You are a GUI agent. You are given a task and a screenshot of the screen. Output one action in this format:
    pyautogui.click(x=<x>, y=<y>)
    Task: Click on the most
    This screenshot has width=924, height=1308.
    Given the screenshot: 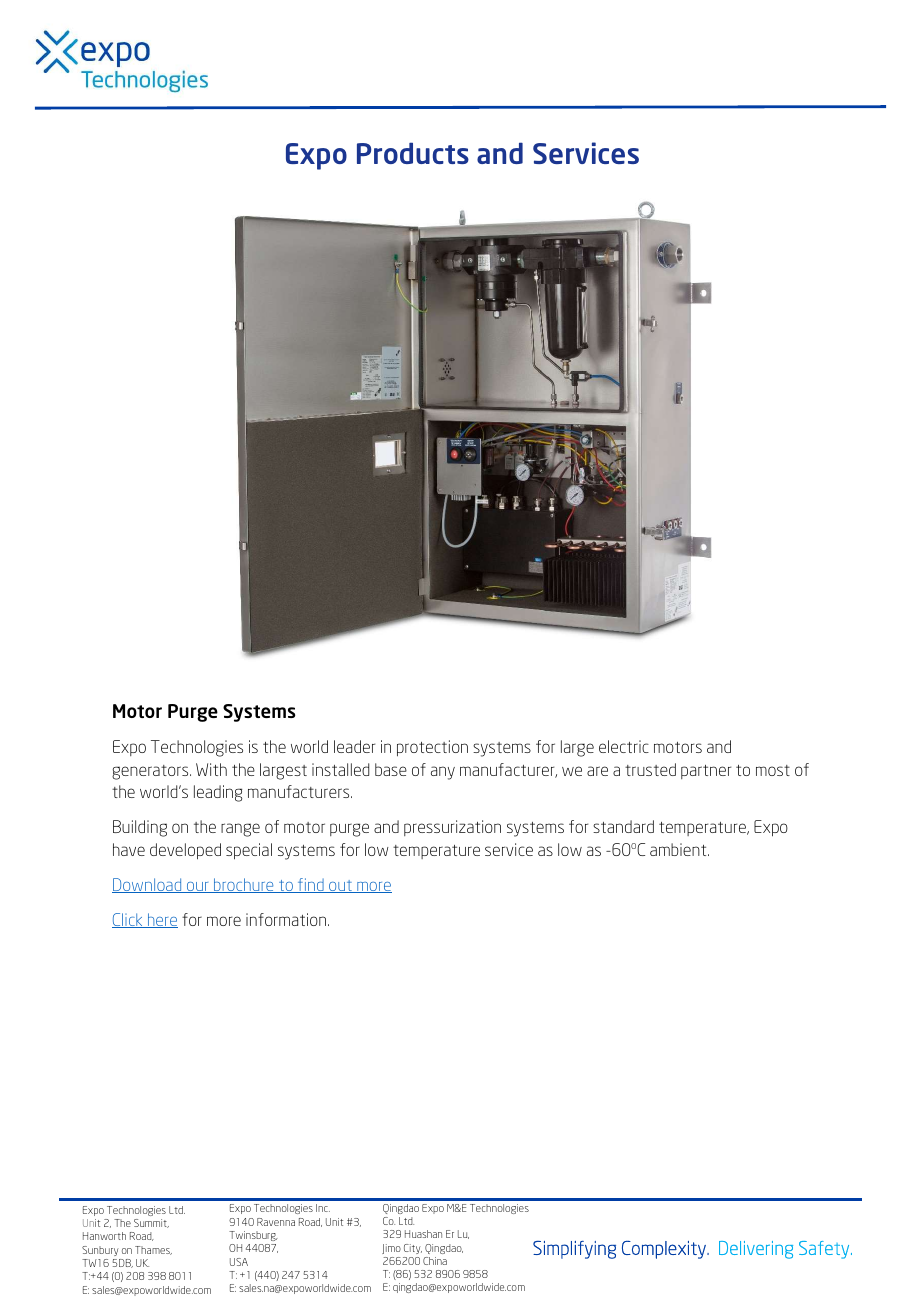 What is the action you would take?
    pyautogui.click(x=773, y=770)
